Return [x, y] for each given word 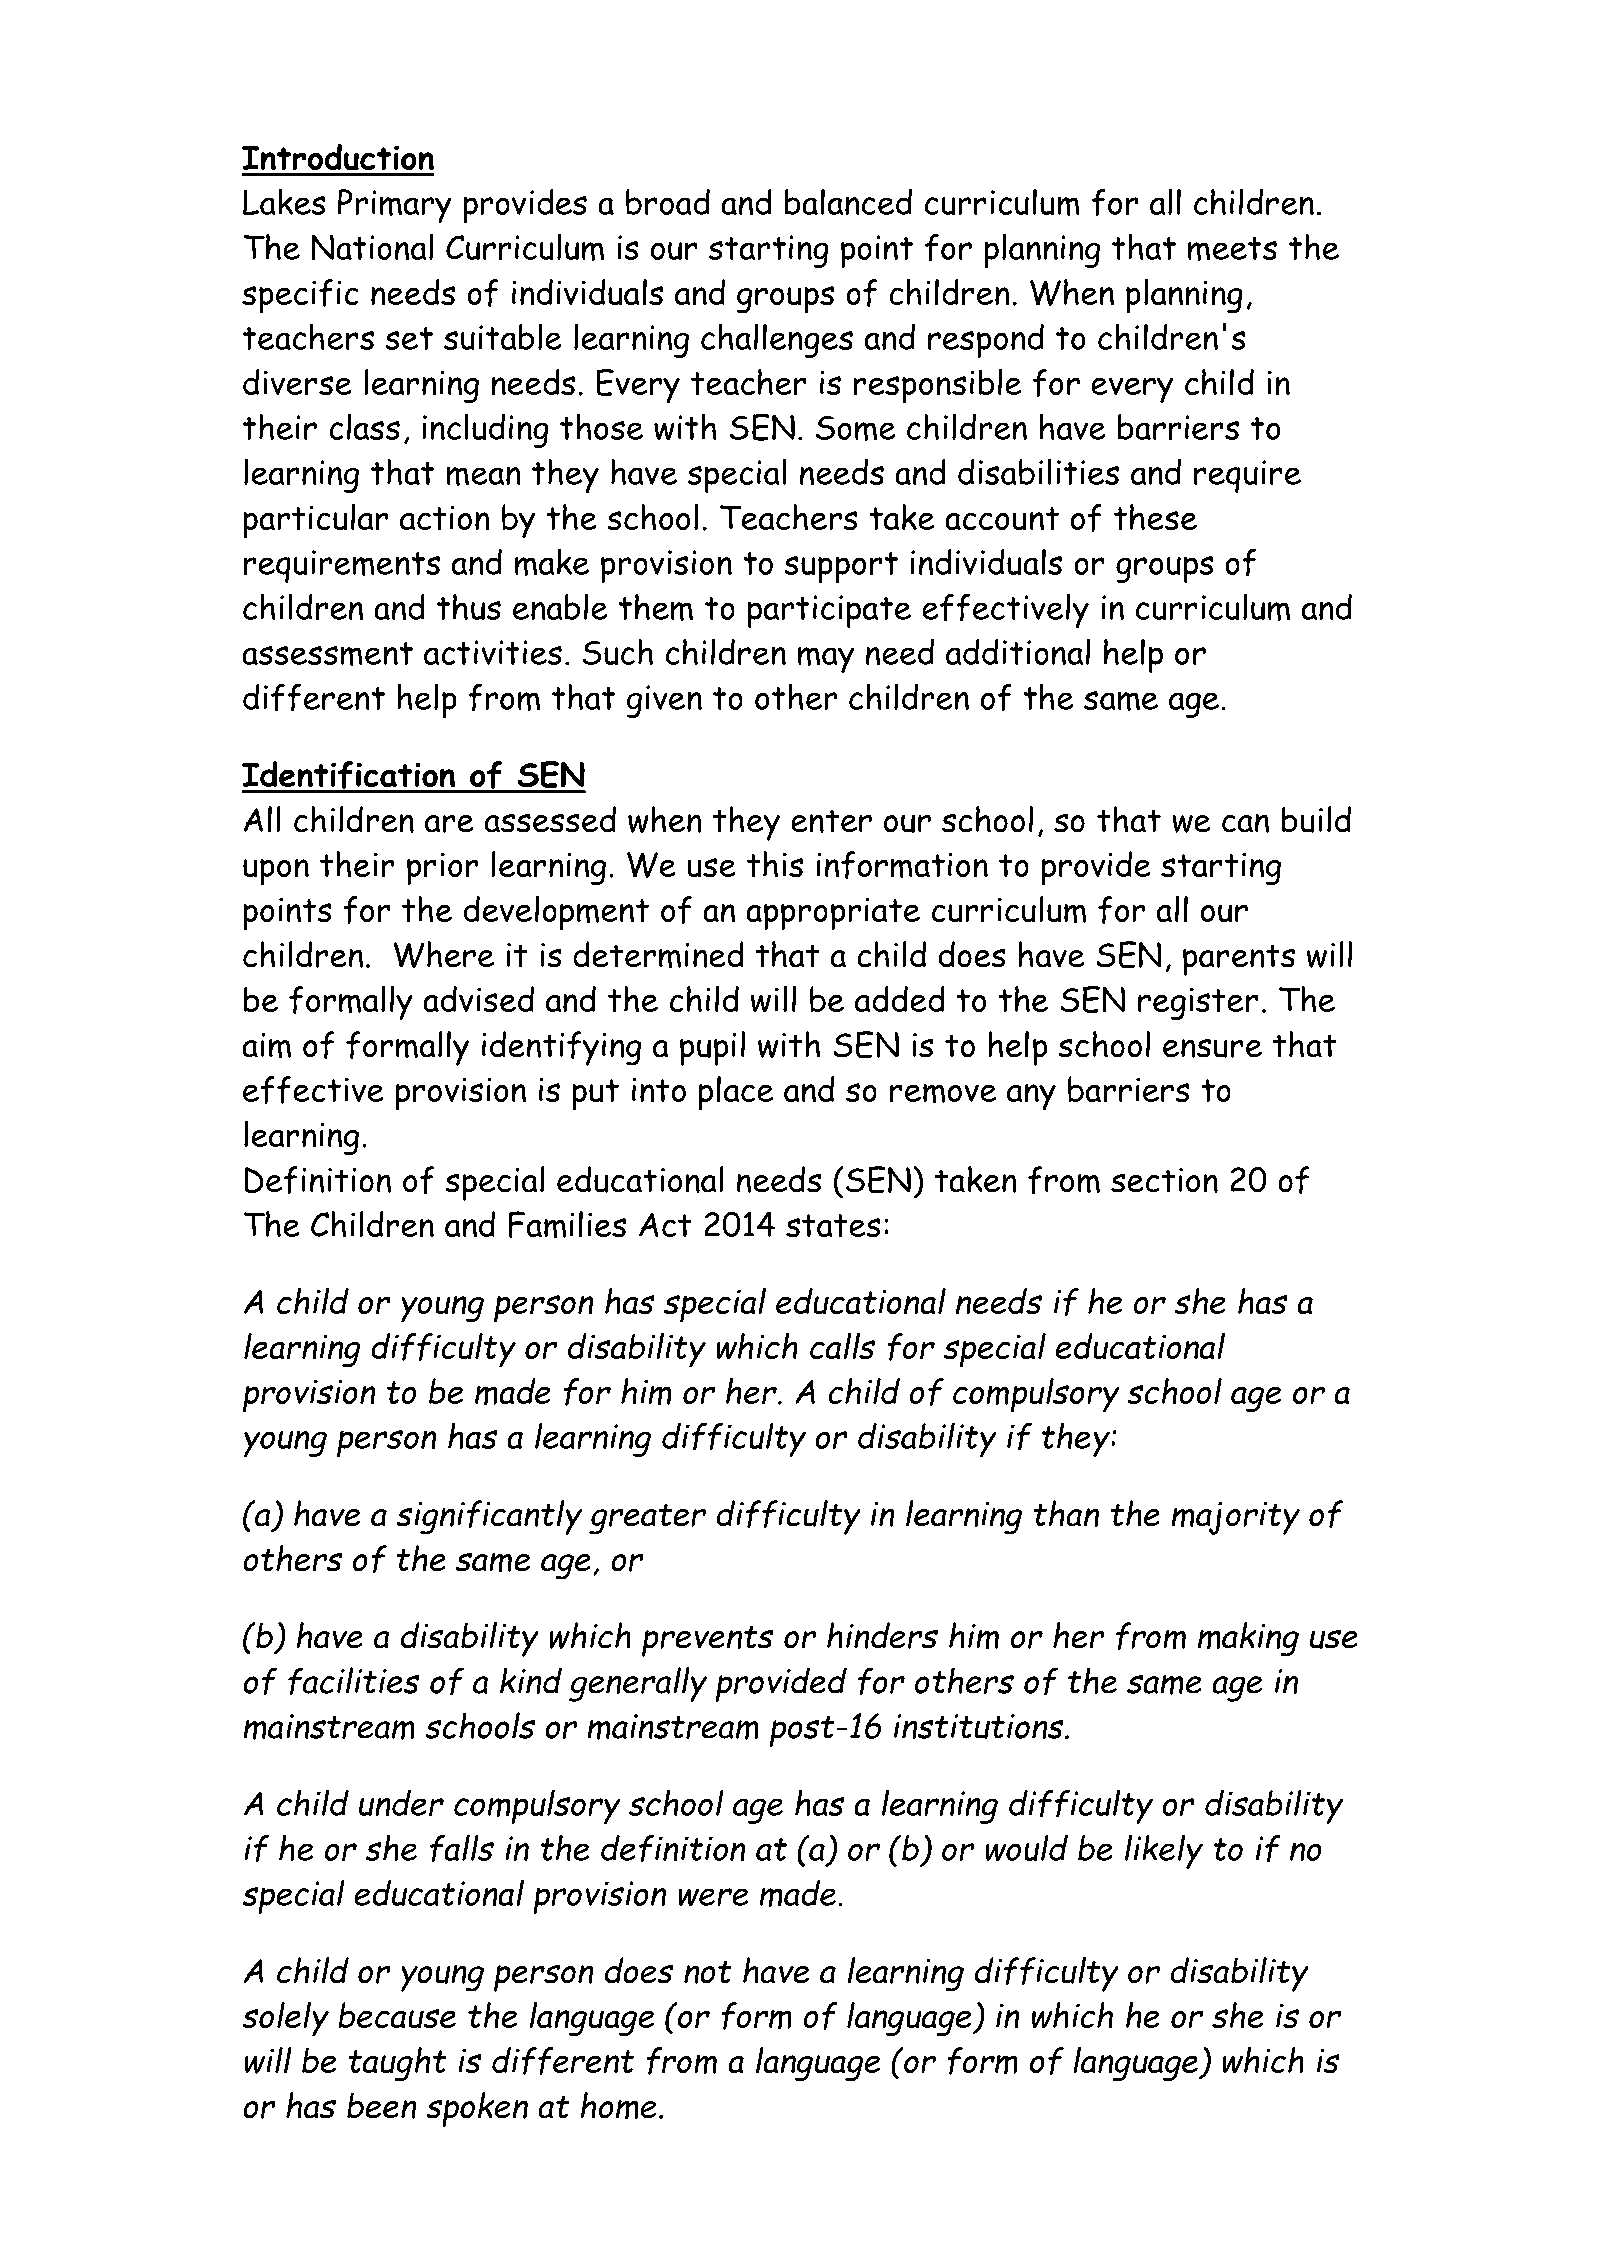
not [708, 1972]
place [736, 1093]
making [1248, 1639]
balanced [848, 201]
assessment [327, 654]
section [1164, 1180]
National [372, 247]
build [1316, 819]
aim [266, 1046]
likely [1164, 1851]
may [826, 659]
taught [397, 2064]
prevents [708, 1641]
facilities [354, 1681]
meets [1232, 249]
